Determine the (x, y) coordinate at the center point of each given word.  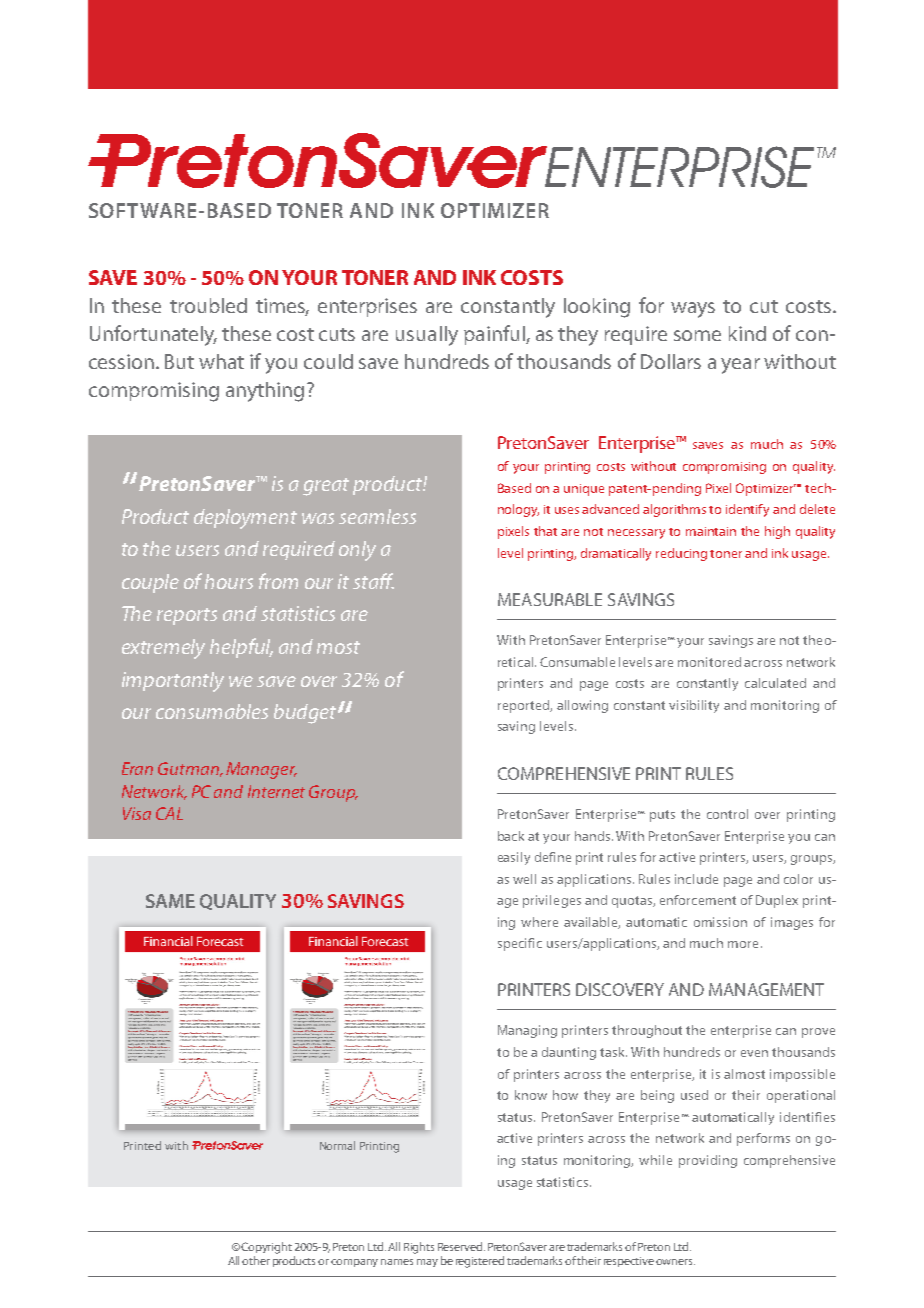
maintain (711, 531)
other (256, 1260)
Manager (261, 770)
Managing (527, 1031)
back (511, 836)
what (221, 361)
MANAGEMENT (766, 989)
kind (747, 333)
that (545, 531)
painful (495, 335)
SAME (170, 901)
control (727, 814)
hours (229, 581)
